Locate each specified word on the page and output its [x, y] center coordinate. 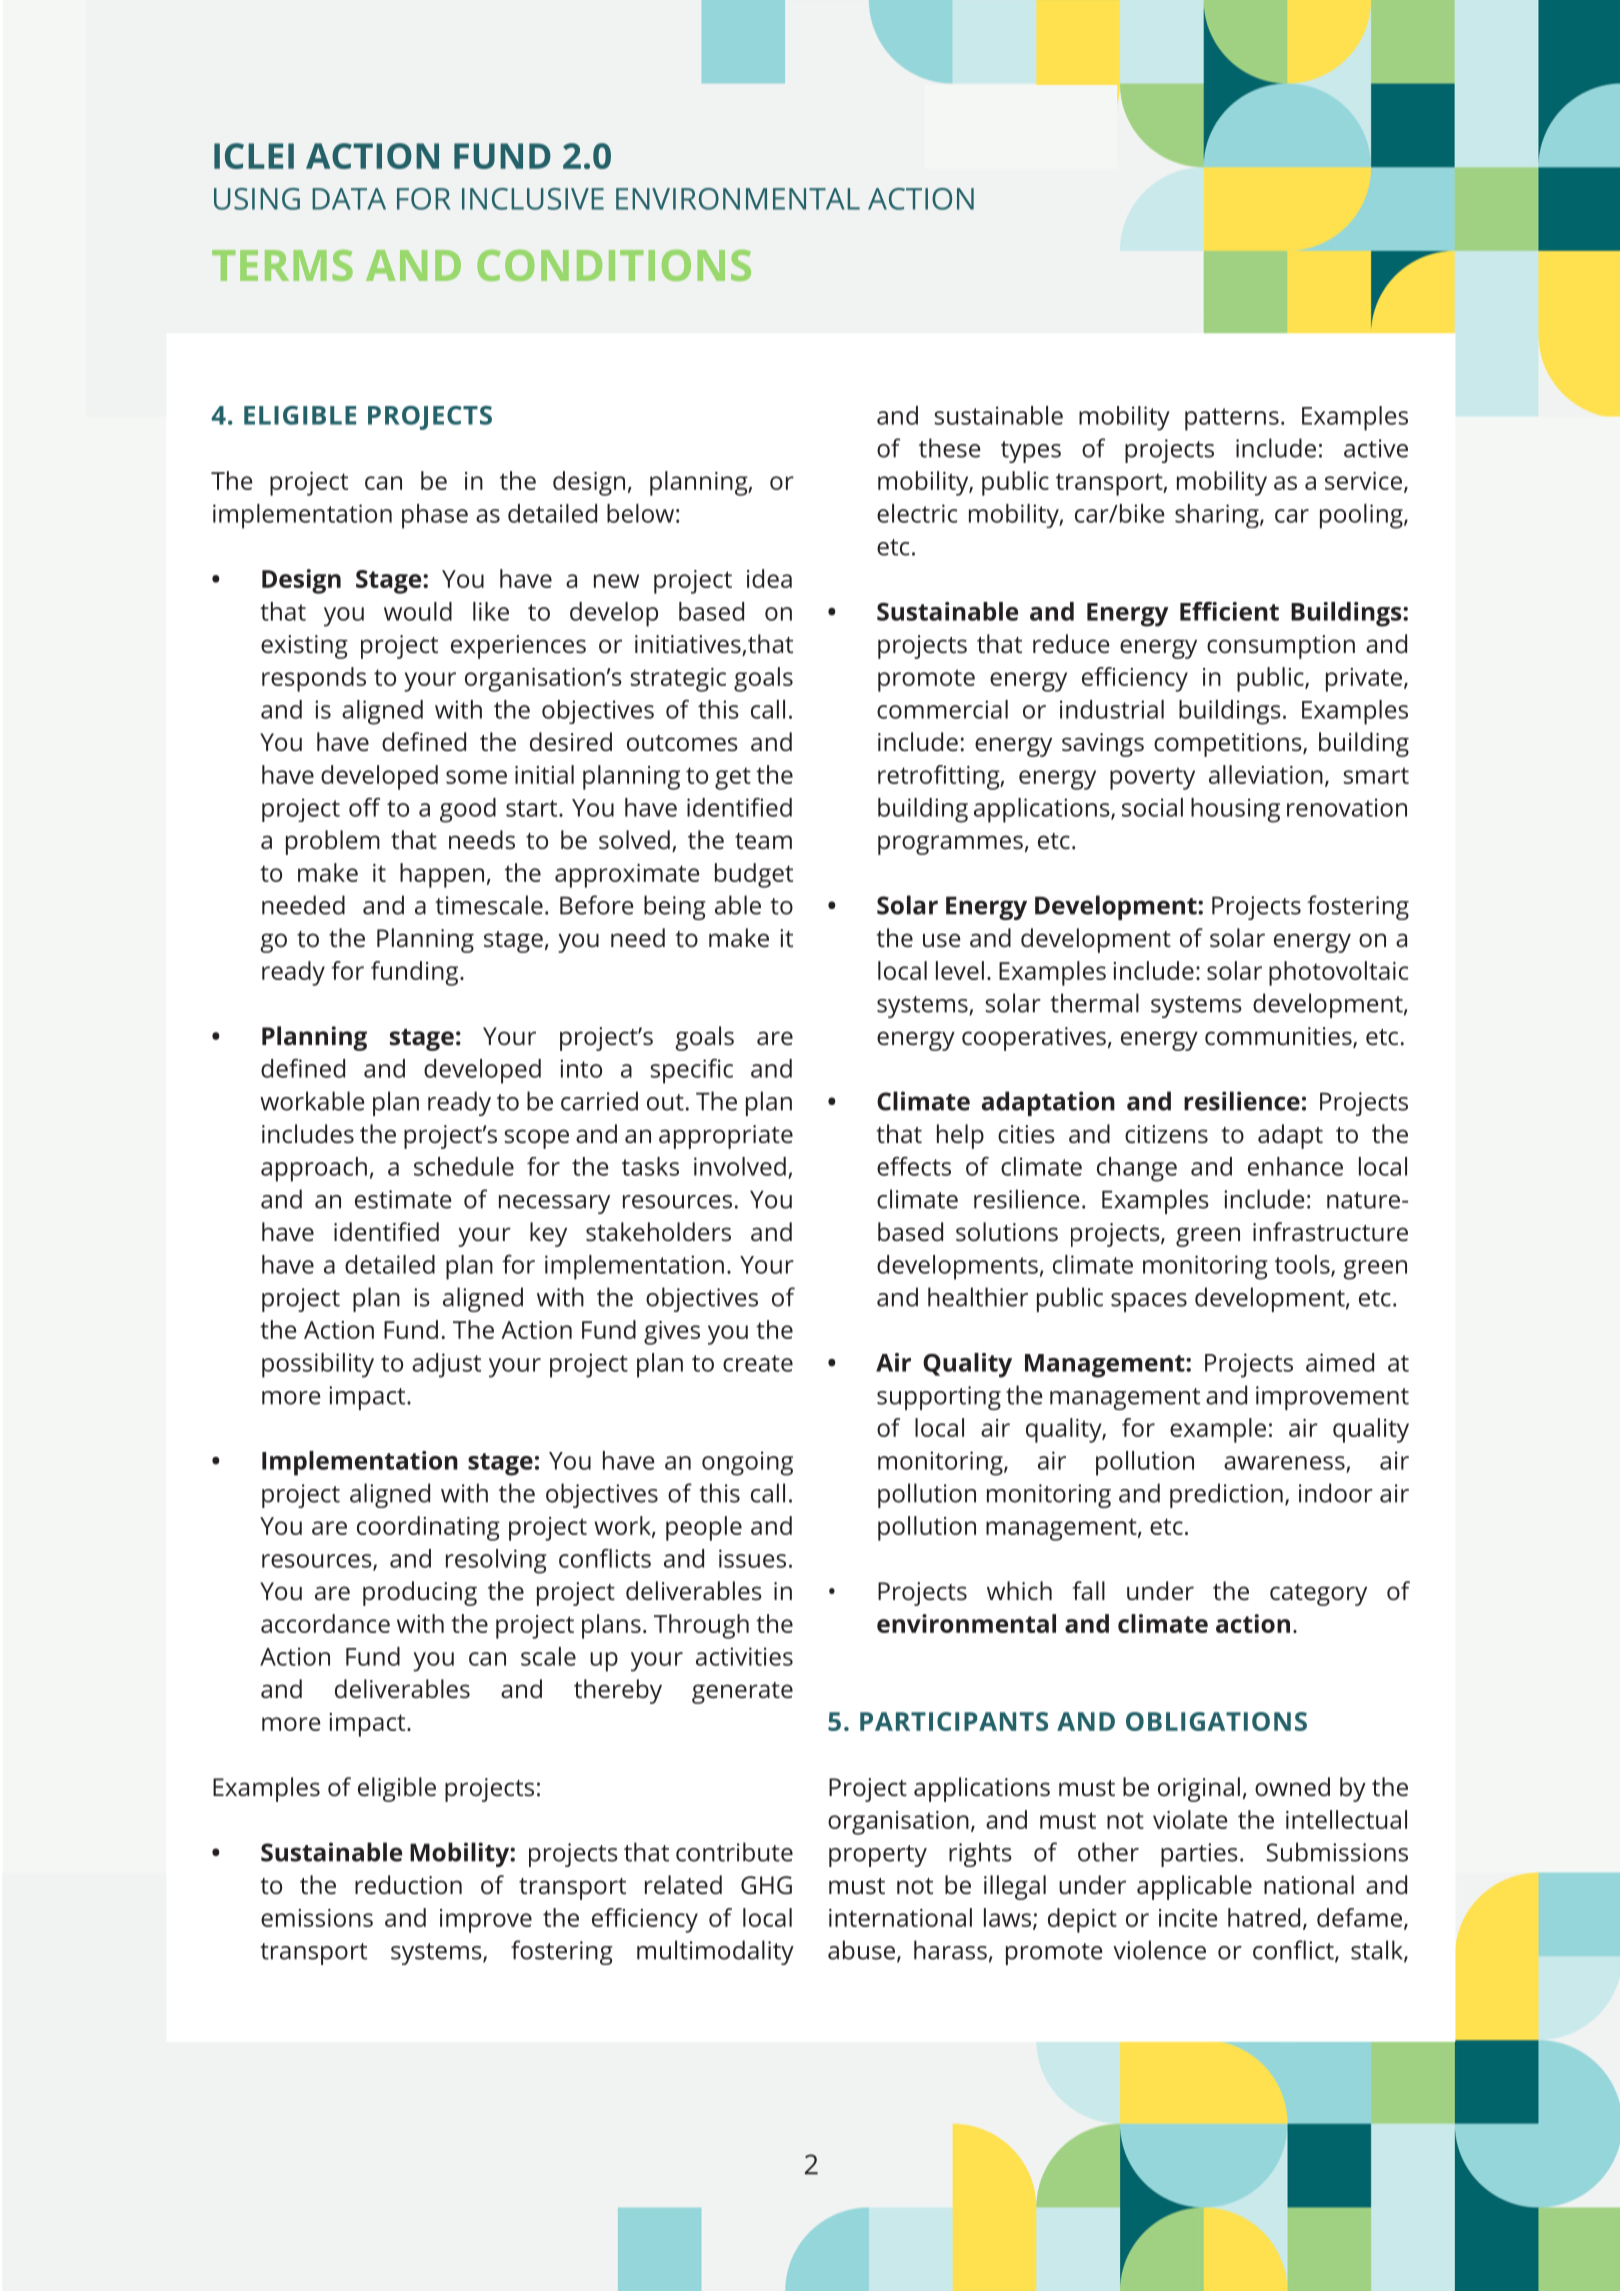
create [758, 1363]
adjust [446, 1365]
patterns [1232, 419]
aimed [1340, 1362]
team [763, 841]
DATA [349, 199]
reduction [408, 1885]
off [365, 807]
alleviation [1266, 774]
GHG [766, 1885]
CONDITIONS [614, 265]
